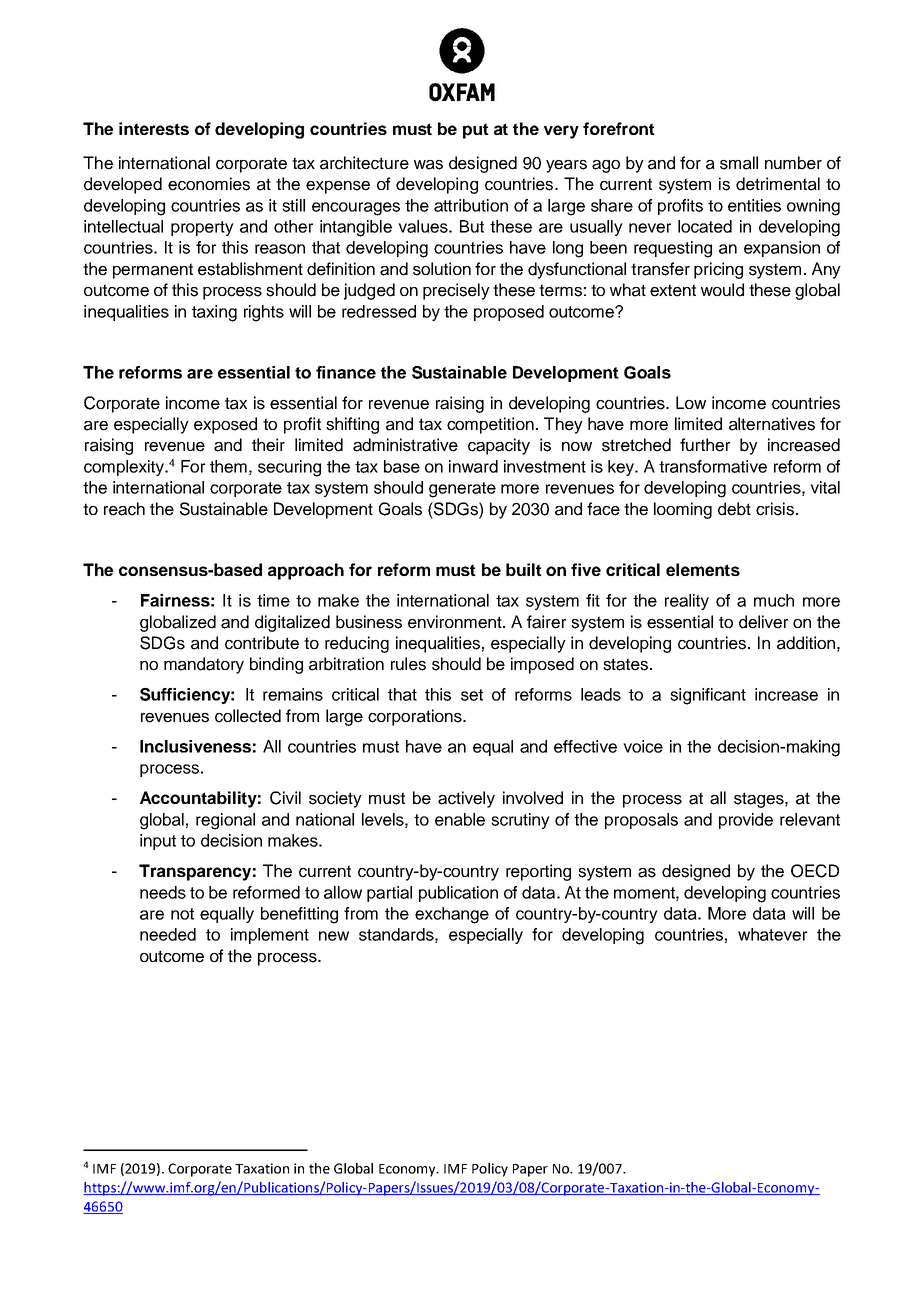 The image size is (924, 1308). I want to click on generate, so click(462, 490).
